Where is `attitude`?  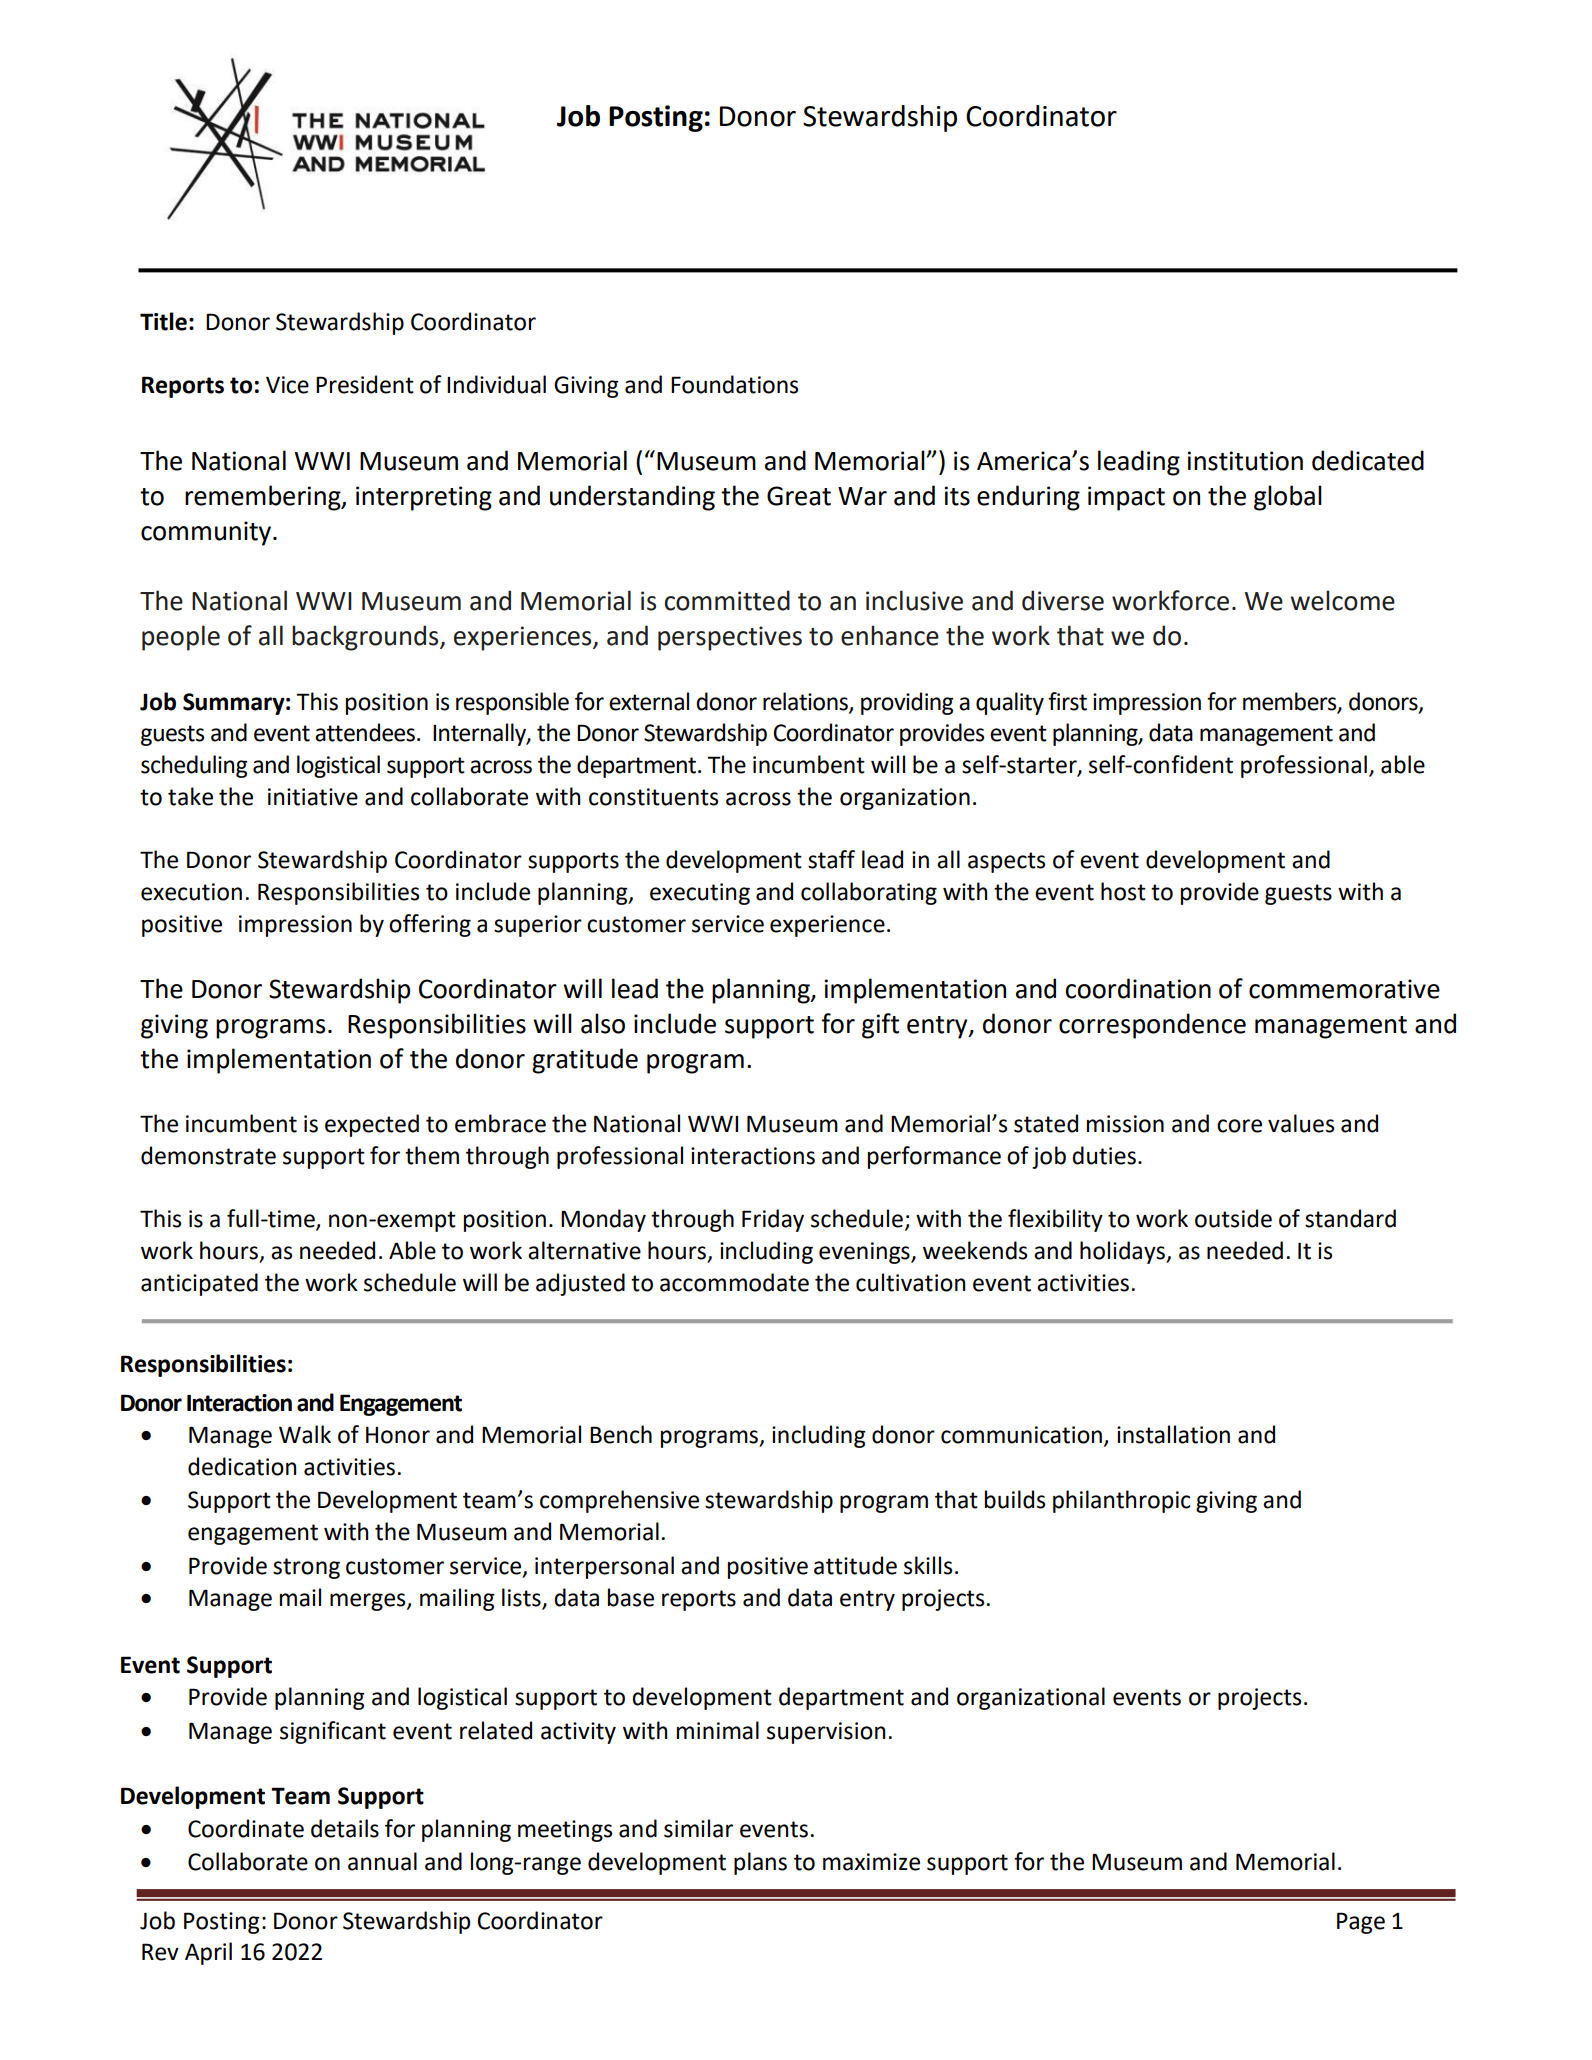 attitude is located at coordinates (855, 1565).
